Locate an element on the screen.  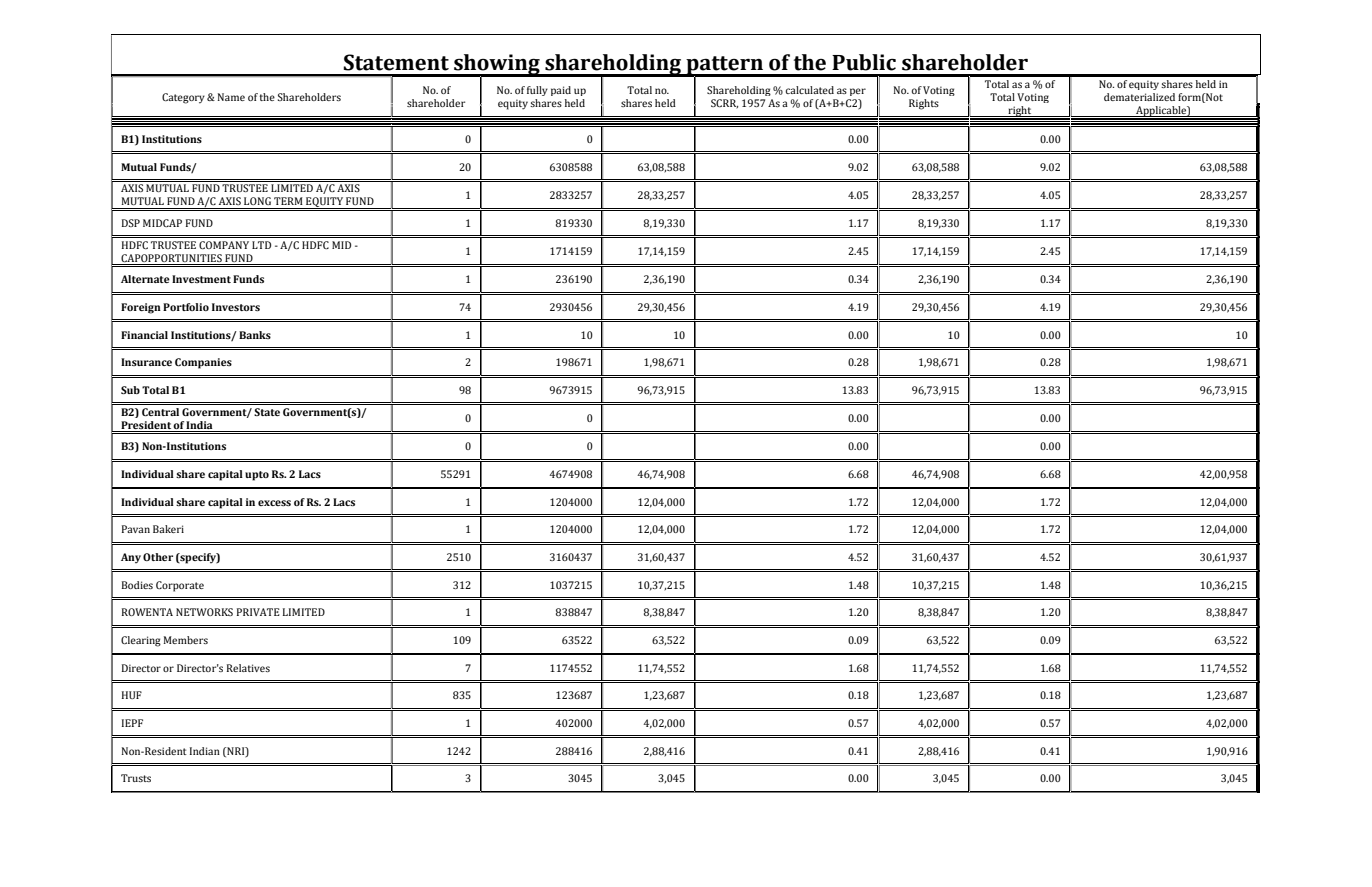
upto is located at coordinates (257, 476).
